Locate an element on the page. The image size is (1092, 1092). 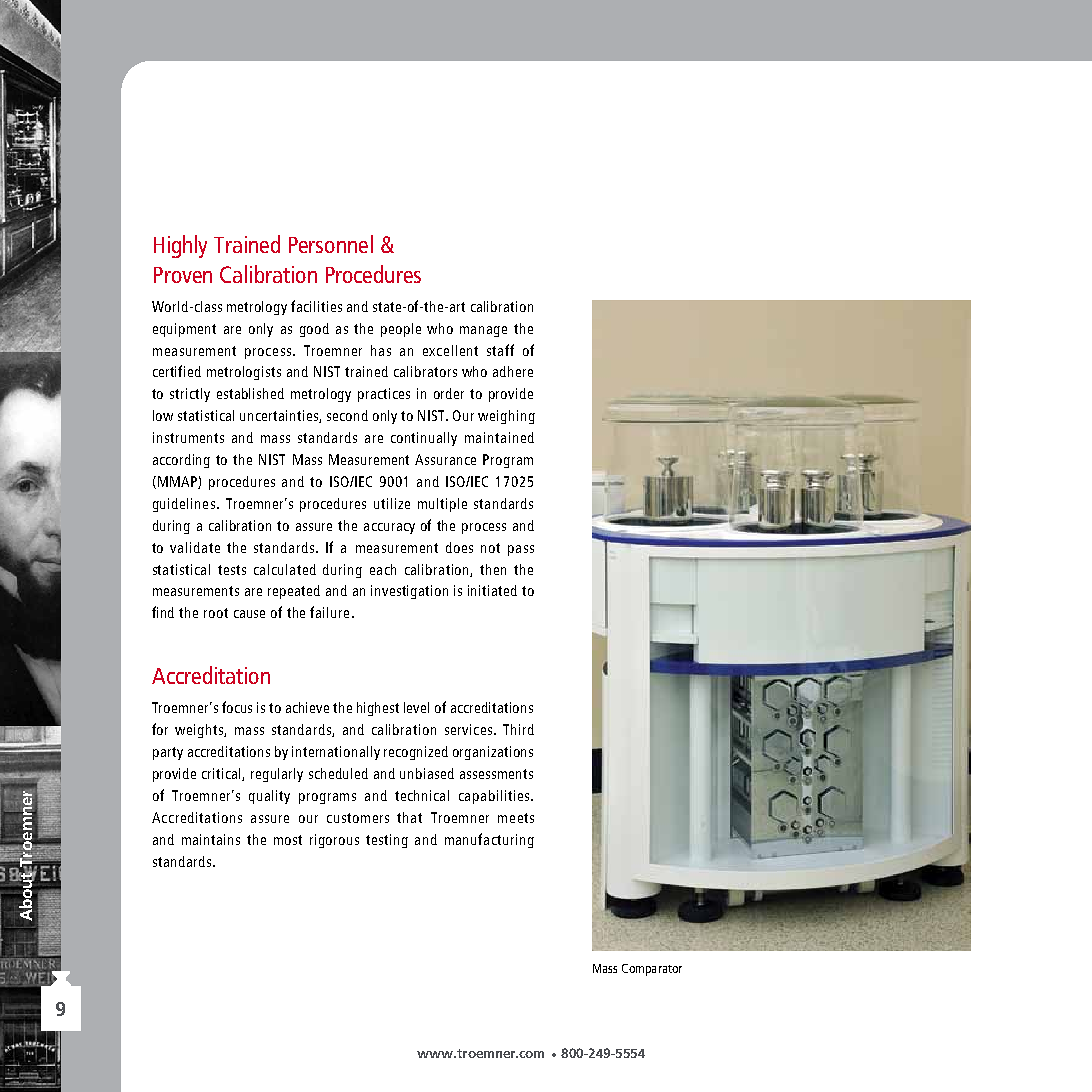
investigation is located at coordinates (409, 592).
